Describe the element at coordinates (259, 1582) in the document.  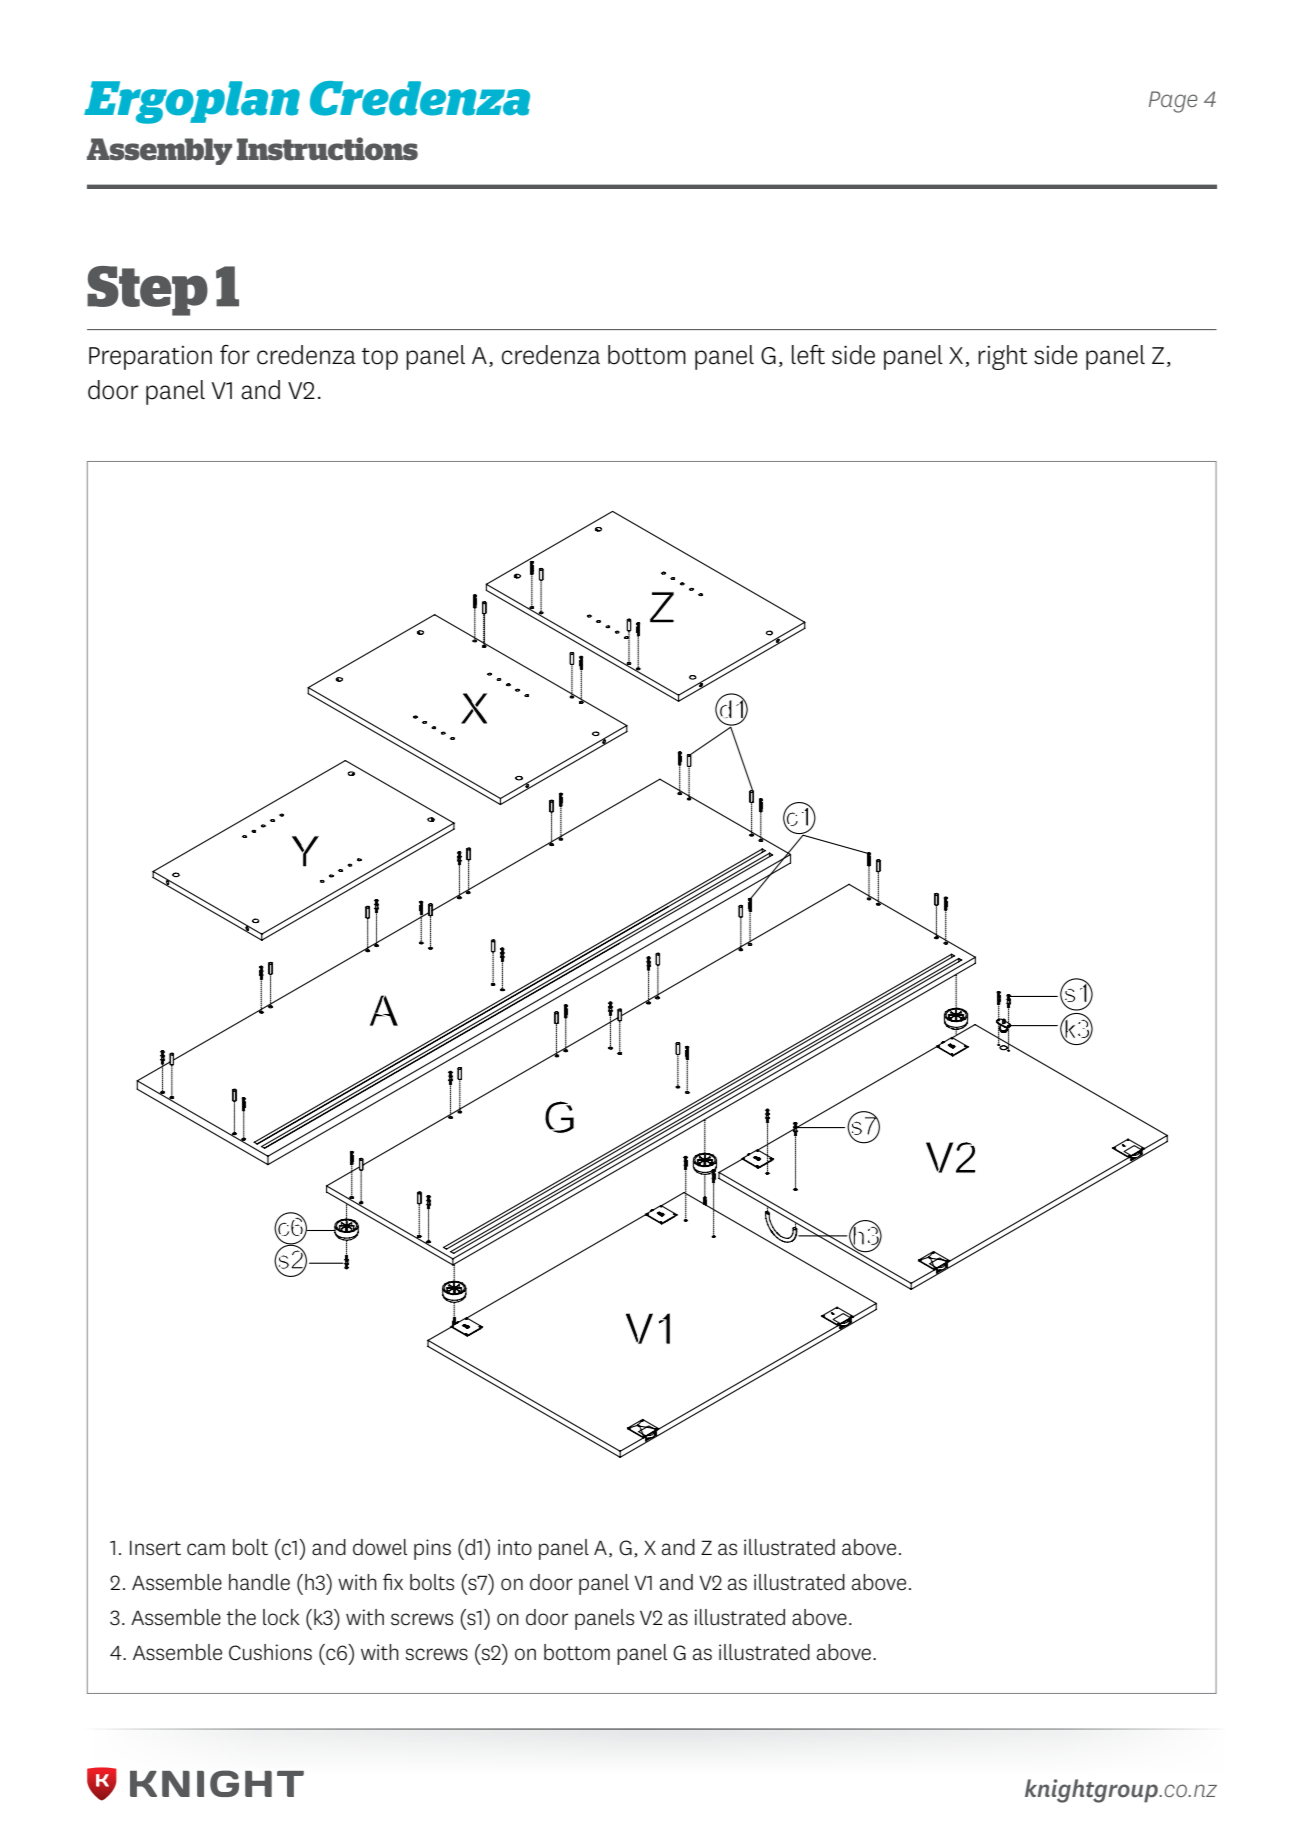
I see `handle` at that location.
